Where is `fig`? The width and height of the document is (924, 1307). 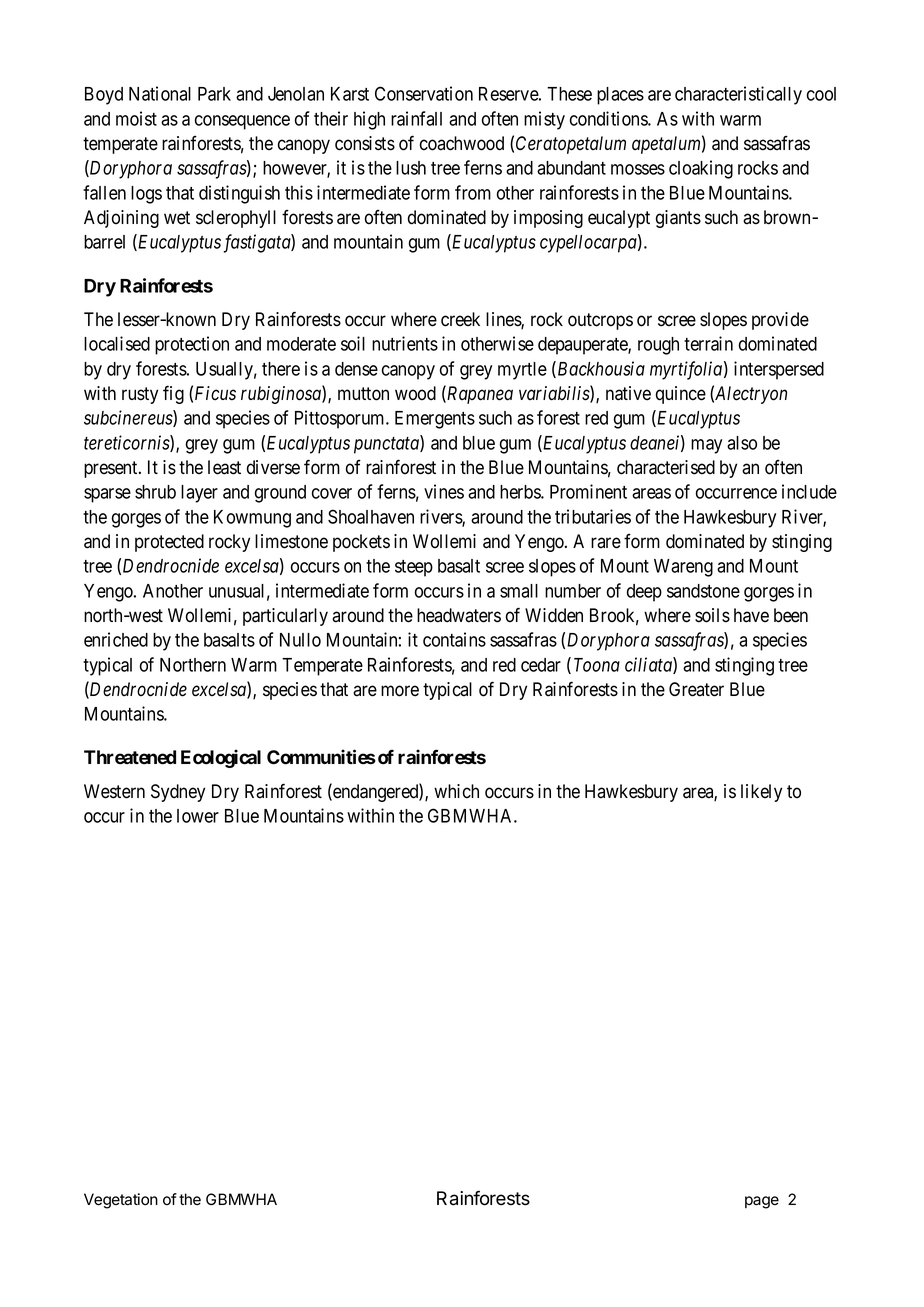
fig is located at coordinates (173, 394).
